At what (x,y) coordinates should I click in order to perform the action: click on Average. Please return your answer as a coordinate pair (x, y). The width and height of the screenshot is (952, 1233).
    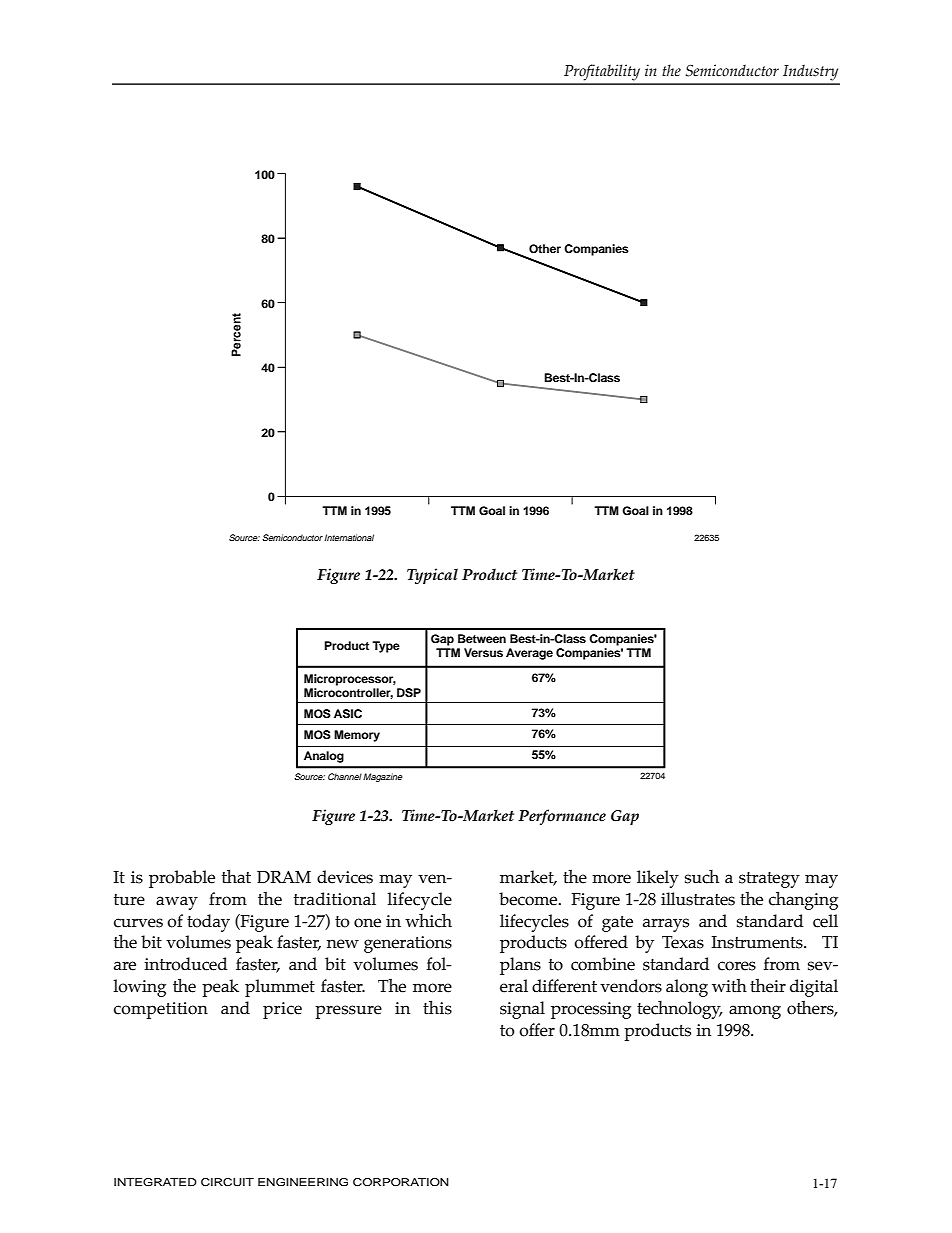
    Looking at the image, I should click on (529, 654).
